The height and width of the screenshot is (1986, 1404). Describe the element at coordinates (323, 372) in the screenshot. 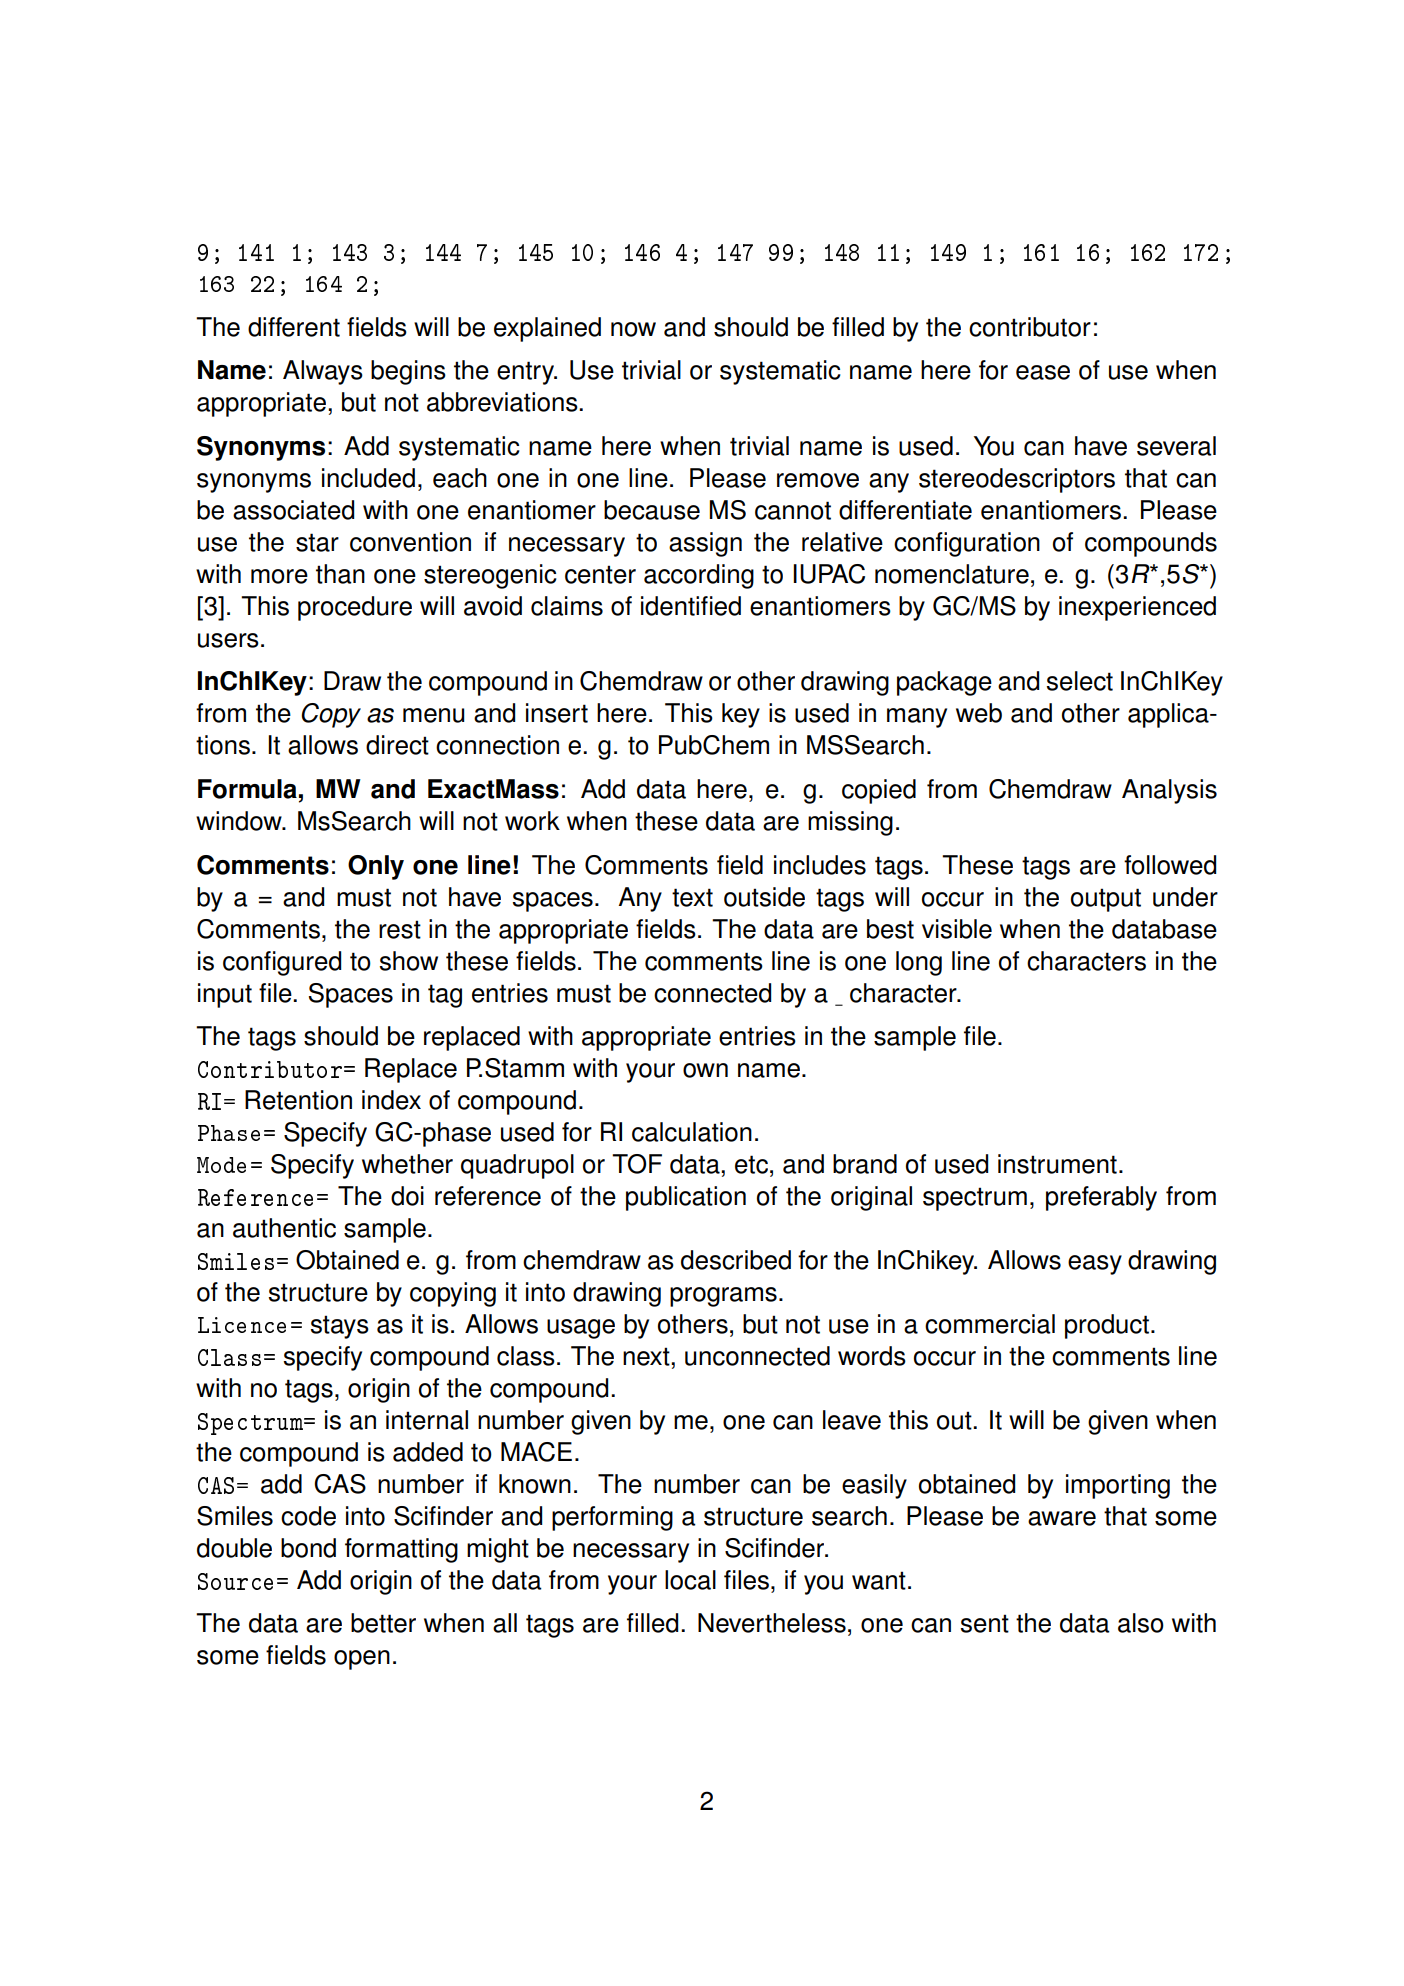

I see `Always` at that location.
